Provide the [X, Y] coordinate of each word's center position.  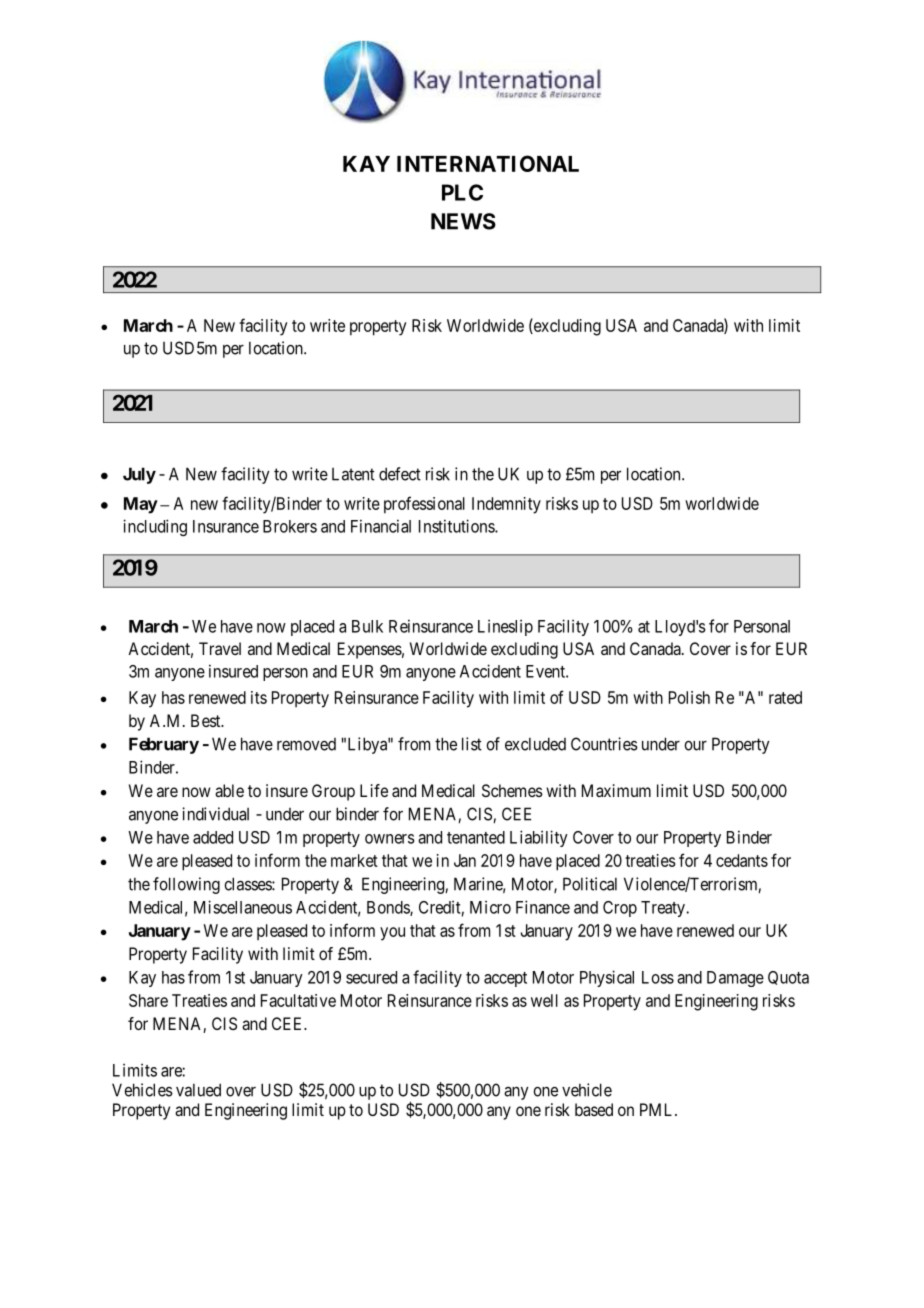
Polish [689, 697]
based [594, 1109]
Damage [735, 979]
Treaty [664, 909]
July [139, 475]
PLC [462, 192]
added [213, 837]
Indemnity [506, 505]
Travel [220, 648]
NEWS [463, 221]
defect [400, 474]
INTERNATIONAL [488, 163]
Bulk [367, 626]
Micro [490, 907]
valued [198, 1090]
